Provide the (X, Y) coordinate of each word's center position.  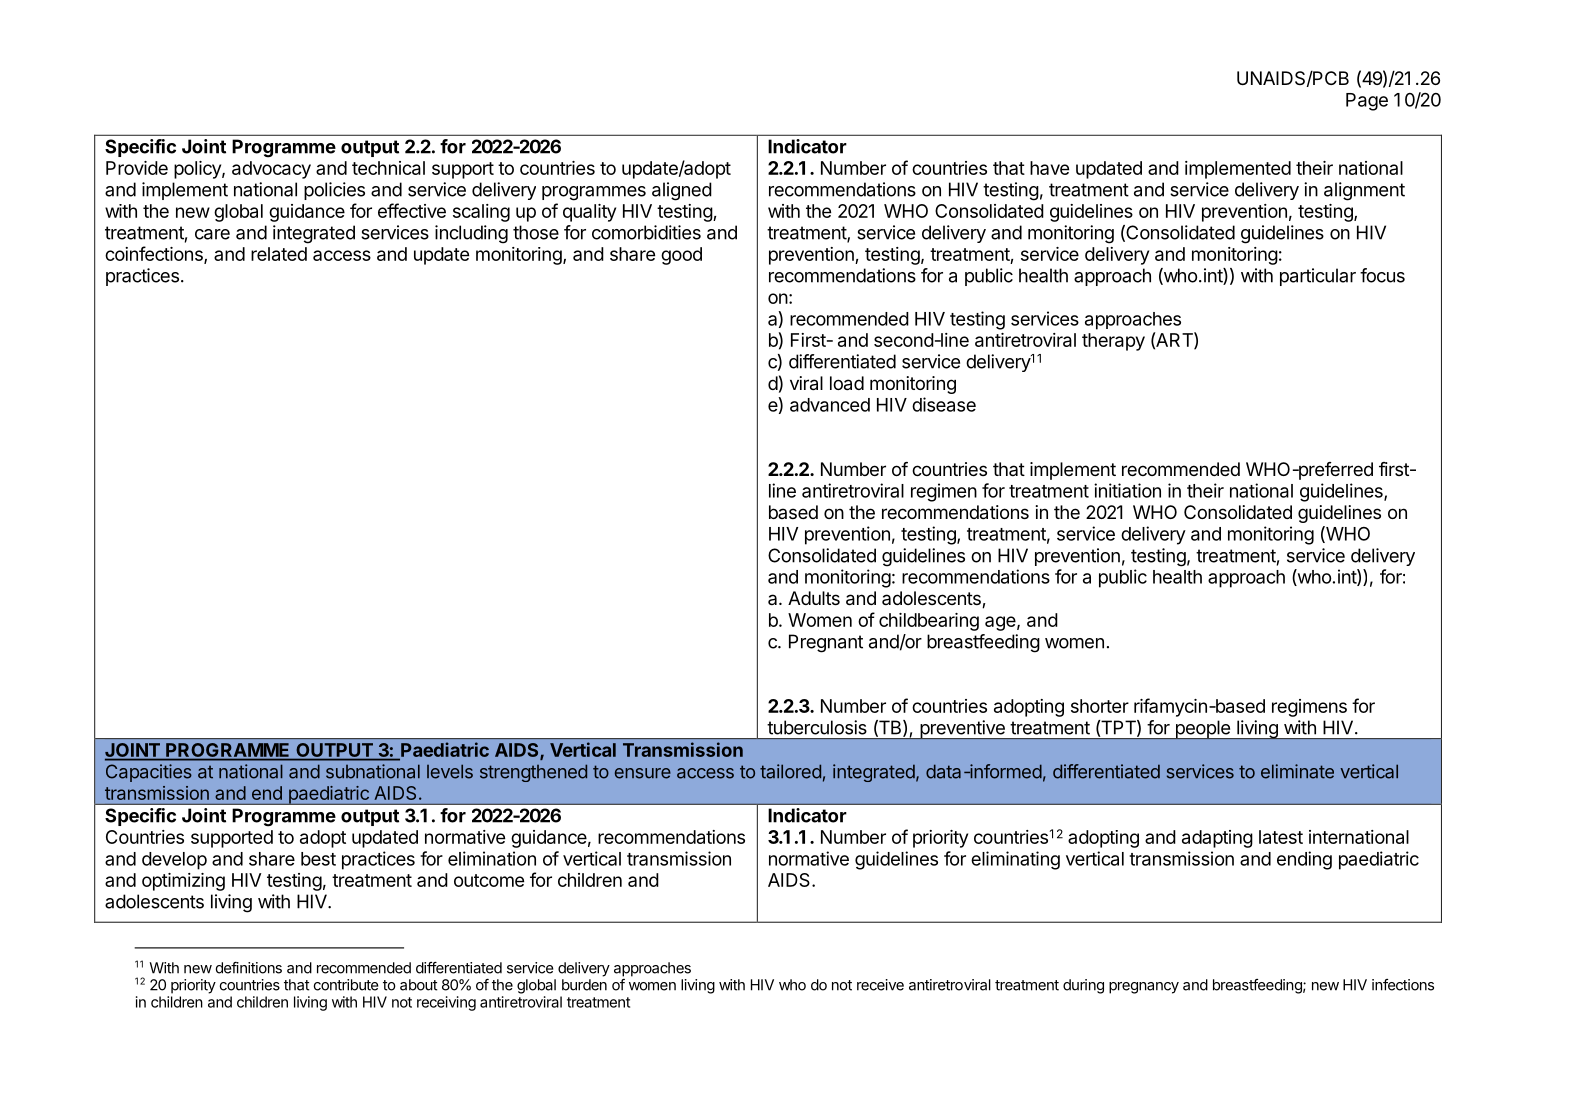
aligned (682, 191)
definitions (249, 968)
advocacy (271, 170)
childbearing (929, 622)
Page (1367, 102)
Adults (814, 598)
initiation (1127, 490)
